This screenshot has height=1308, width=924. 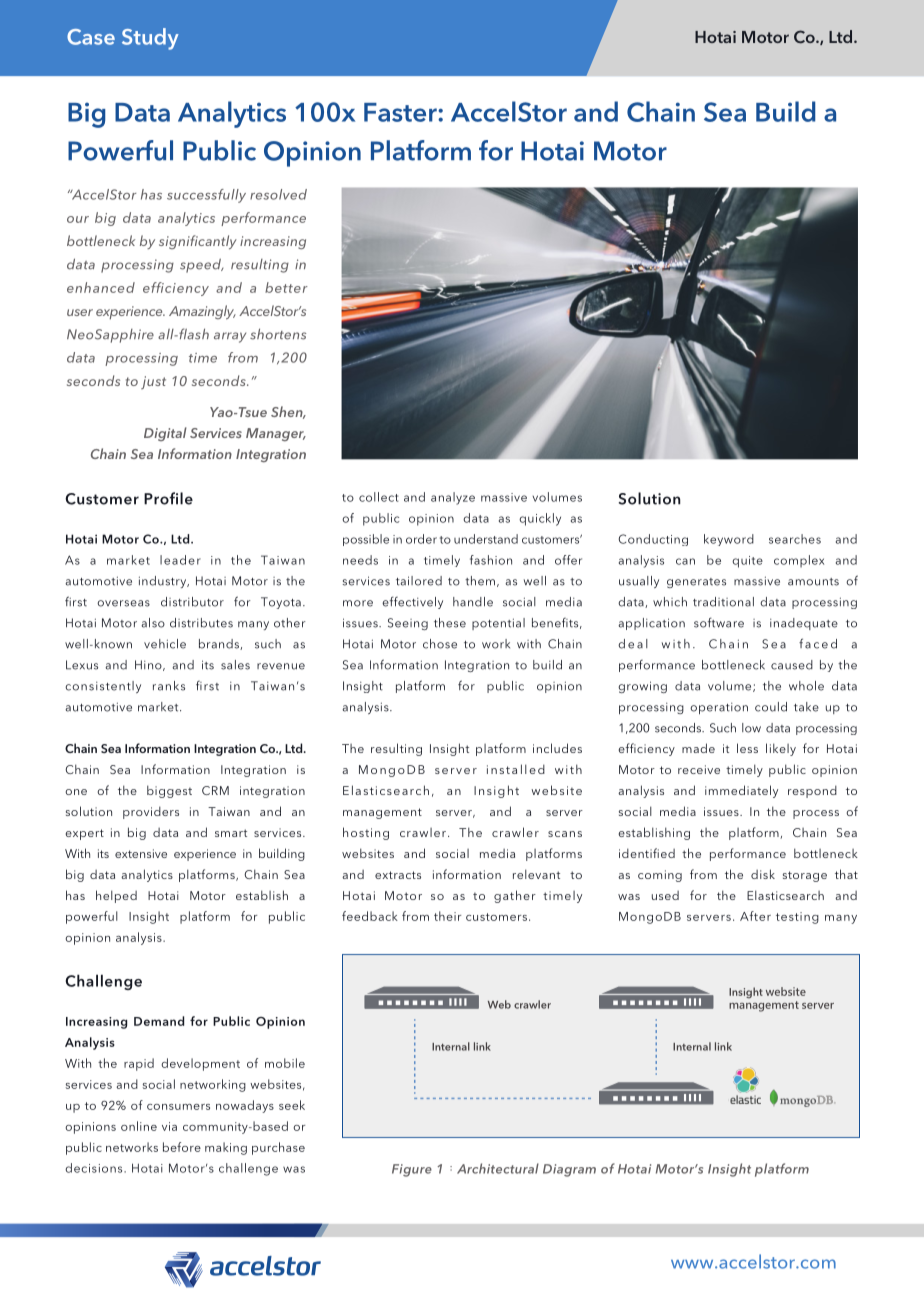 What do you see at coordinates (150, 39) in the screenshot?
I see `Study` at bounding box center [150, 39].
